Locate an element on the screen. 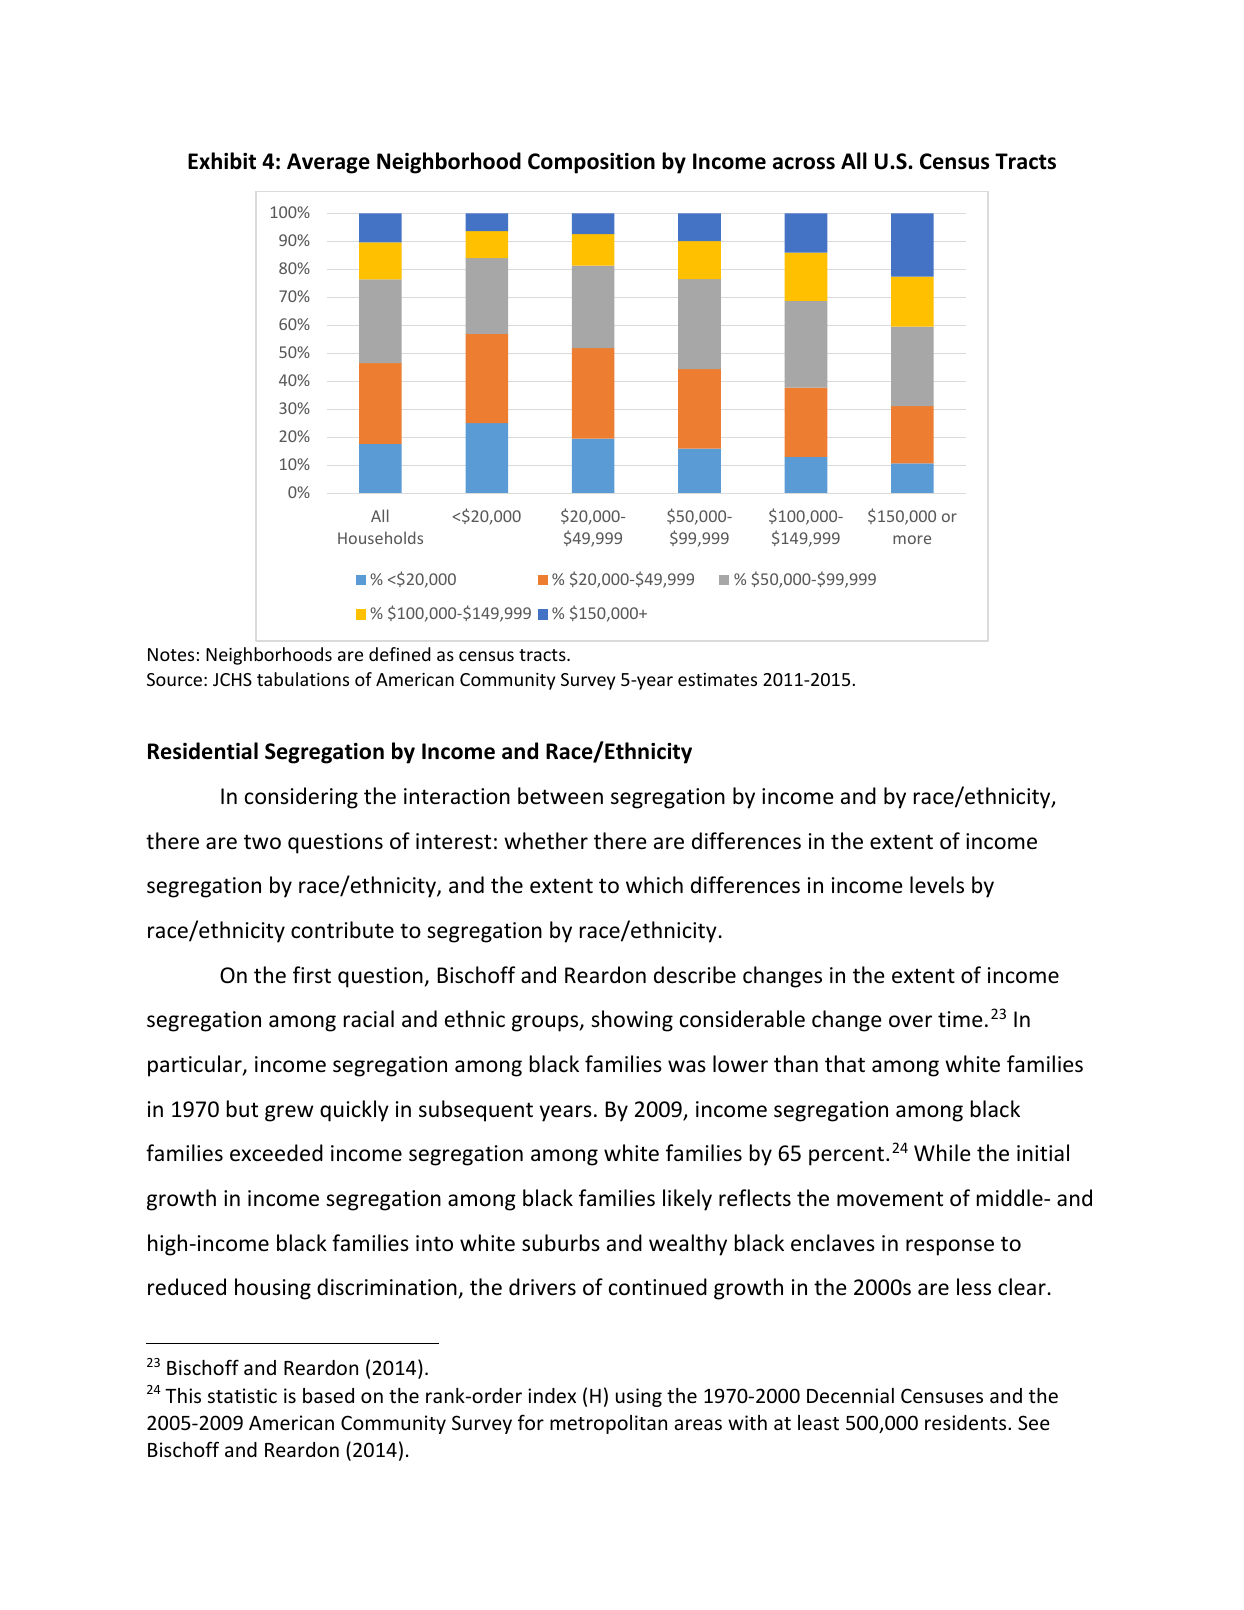  levels is located at coordinates (937, 885).
